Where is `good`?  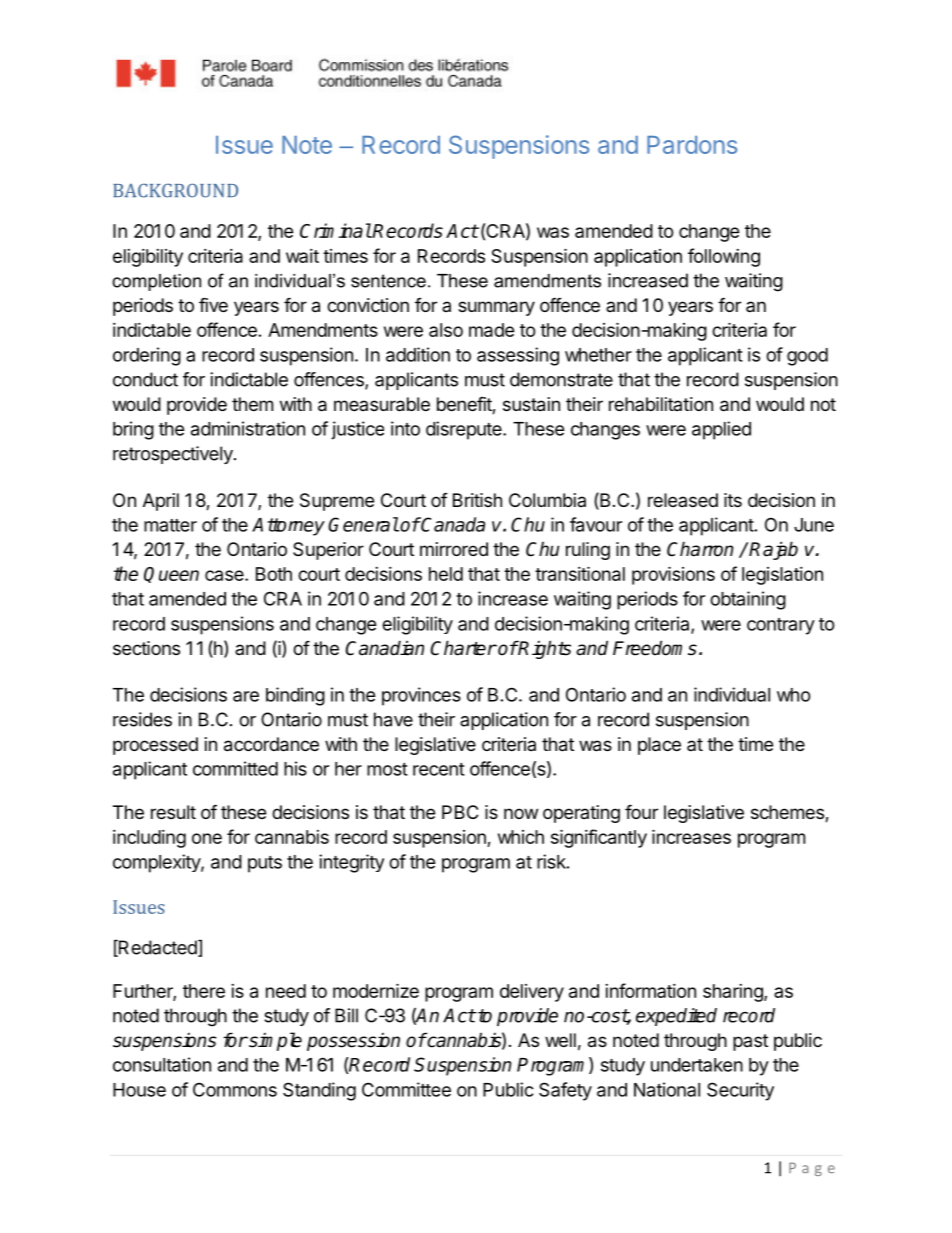 good is located at coordinates (807, 357).
